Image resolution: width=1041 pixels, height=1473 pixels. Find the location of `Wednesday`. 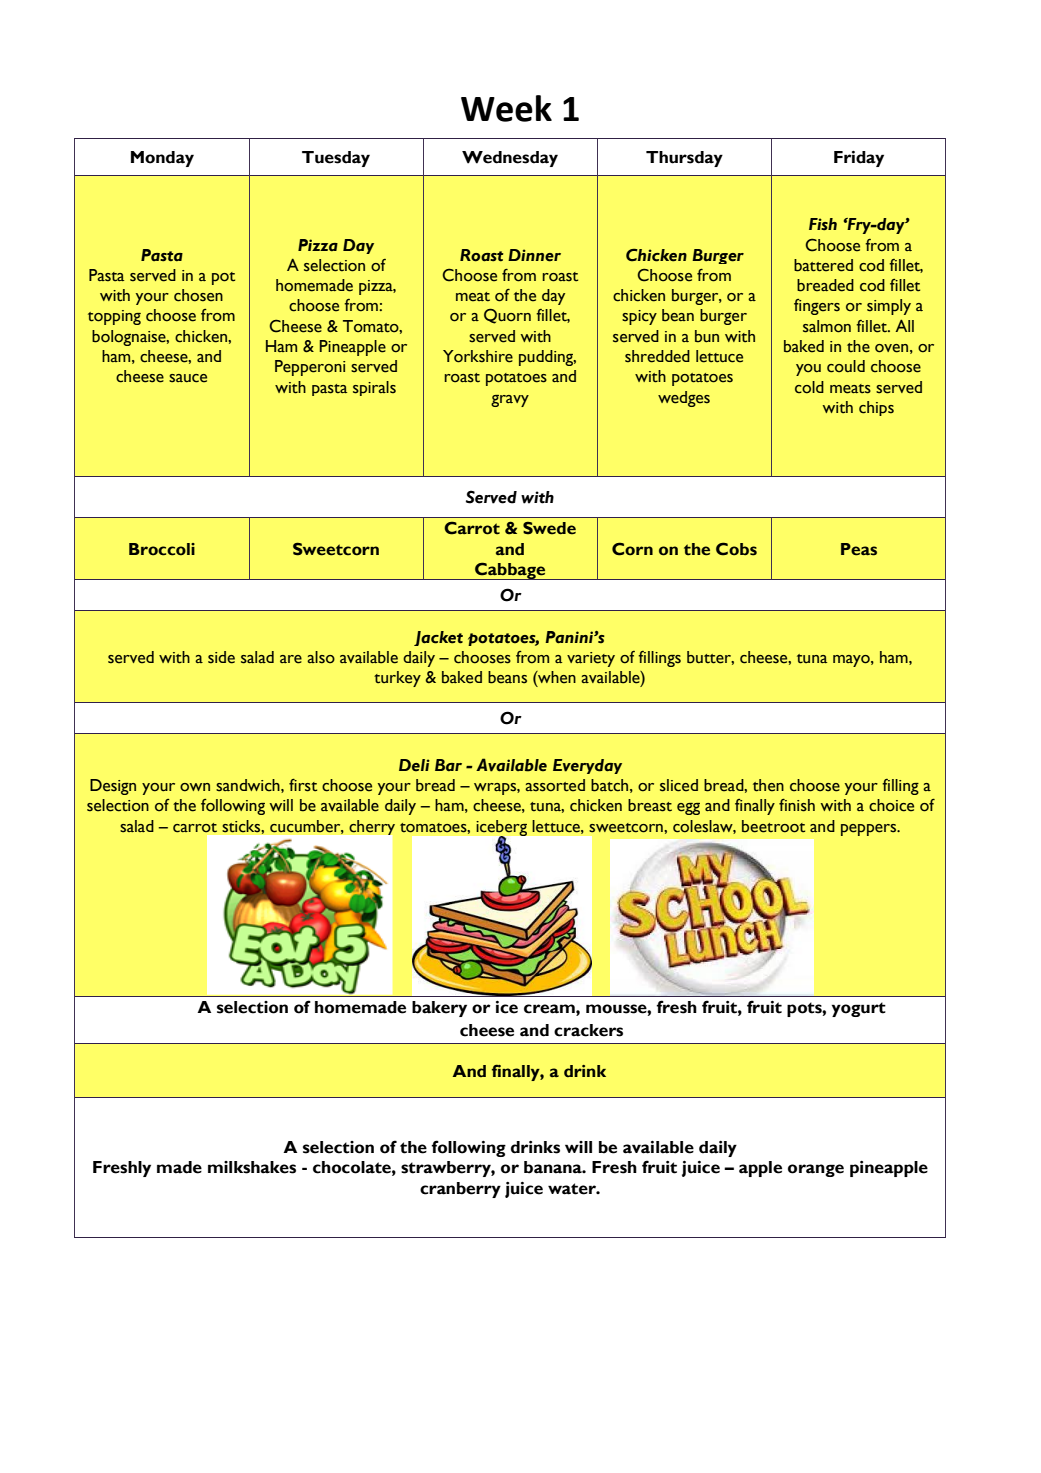

Wednesday is located at coordinates (510, 159).
